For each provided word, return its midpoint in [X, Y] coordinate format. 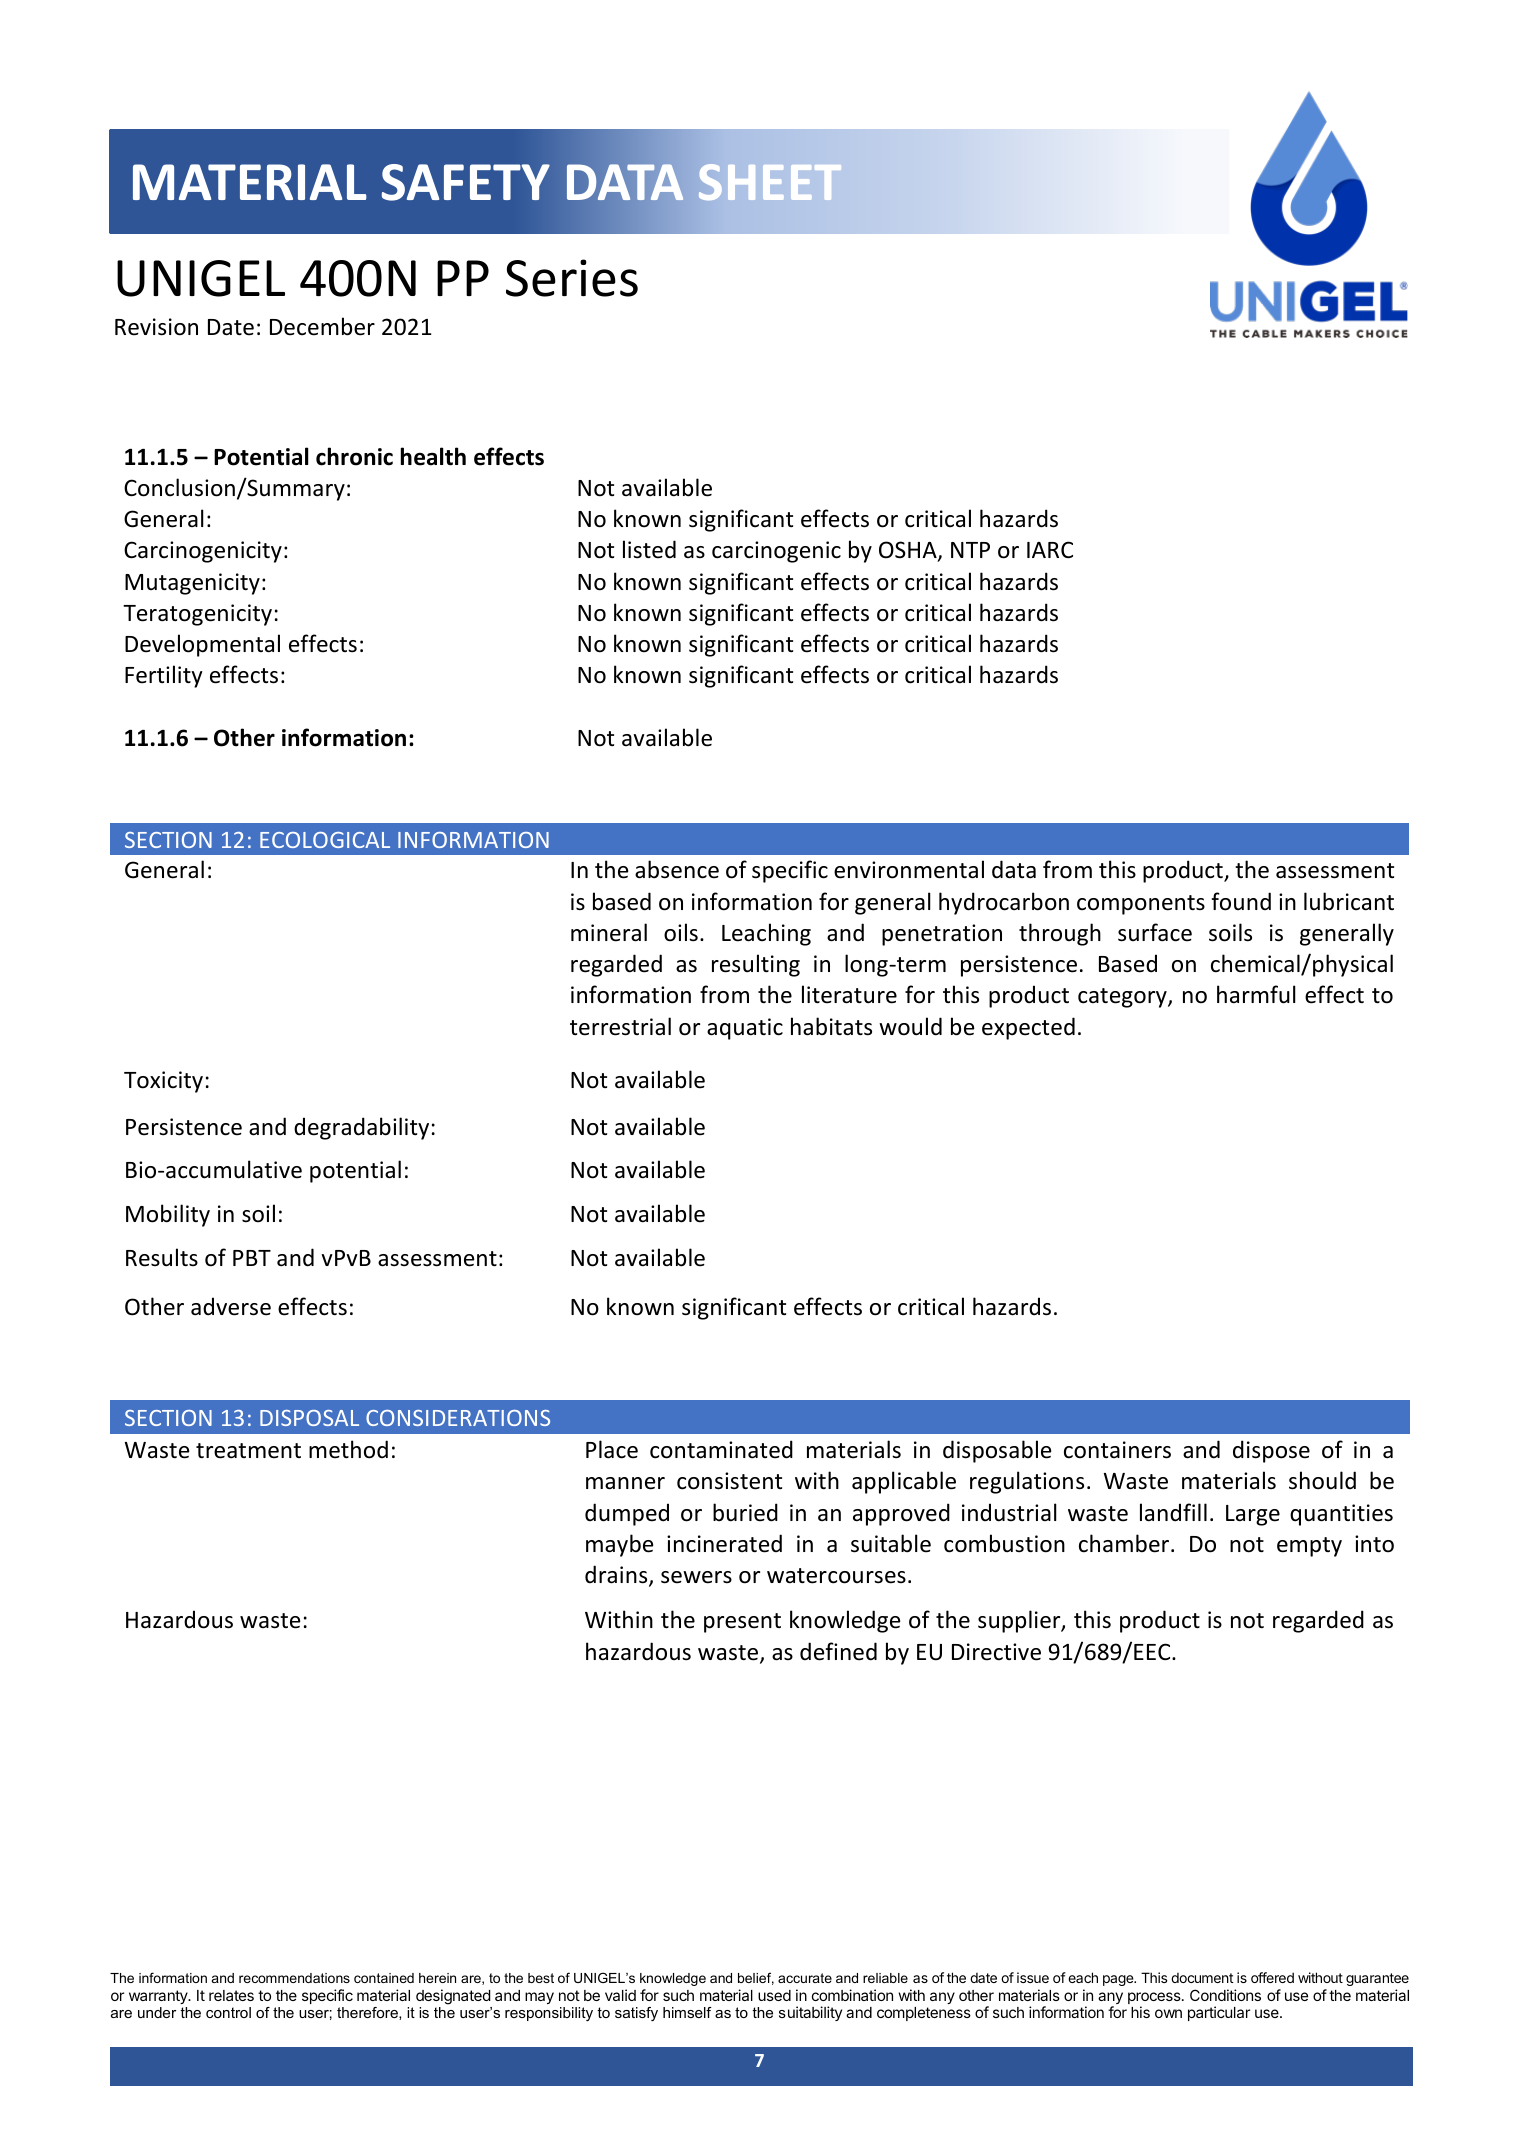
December [322, 326]
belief [756, 1978]
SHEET [770, 182]
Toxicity [163, 1082]
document [1202, 1978]
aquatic [745, 1029]
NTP [970, 550]
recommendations [294, 1978]
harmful [1256, 994]
